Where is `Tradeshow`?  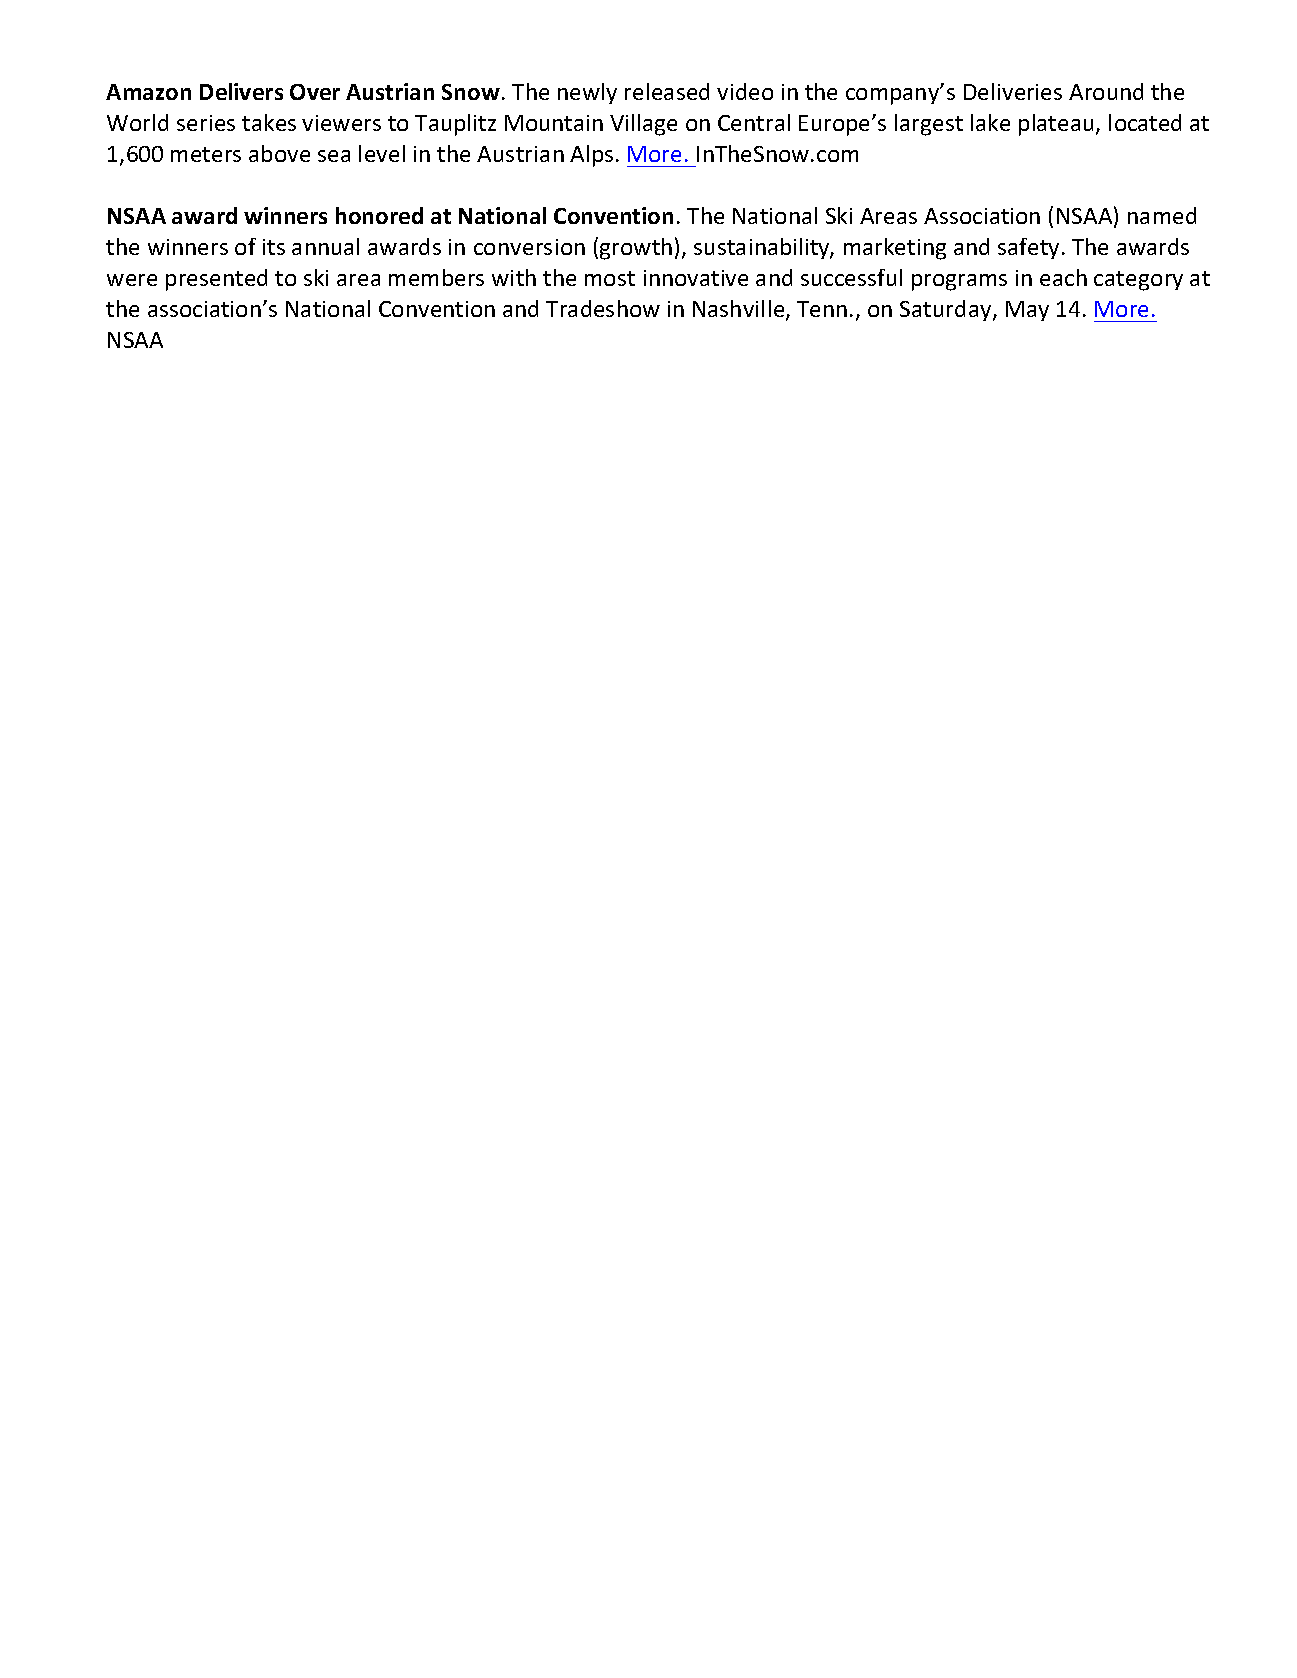
Tradeshow is located at coordinates (603, 308).
